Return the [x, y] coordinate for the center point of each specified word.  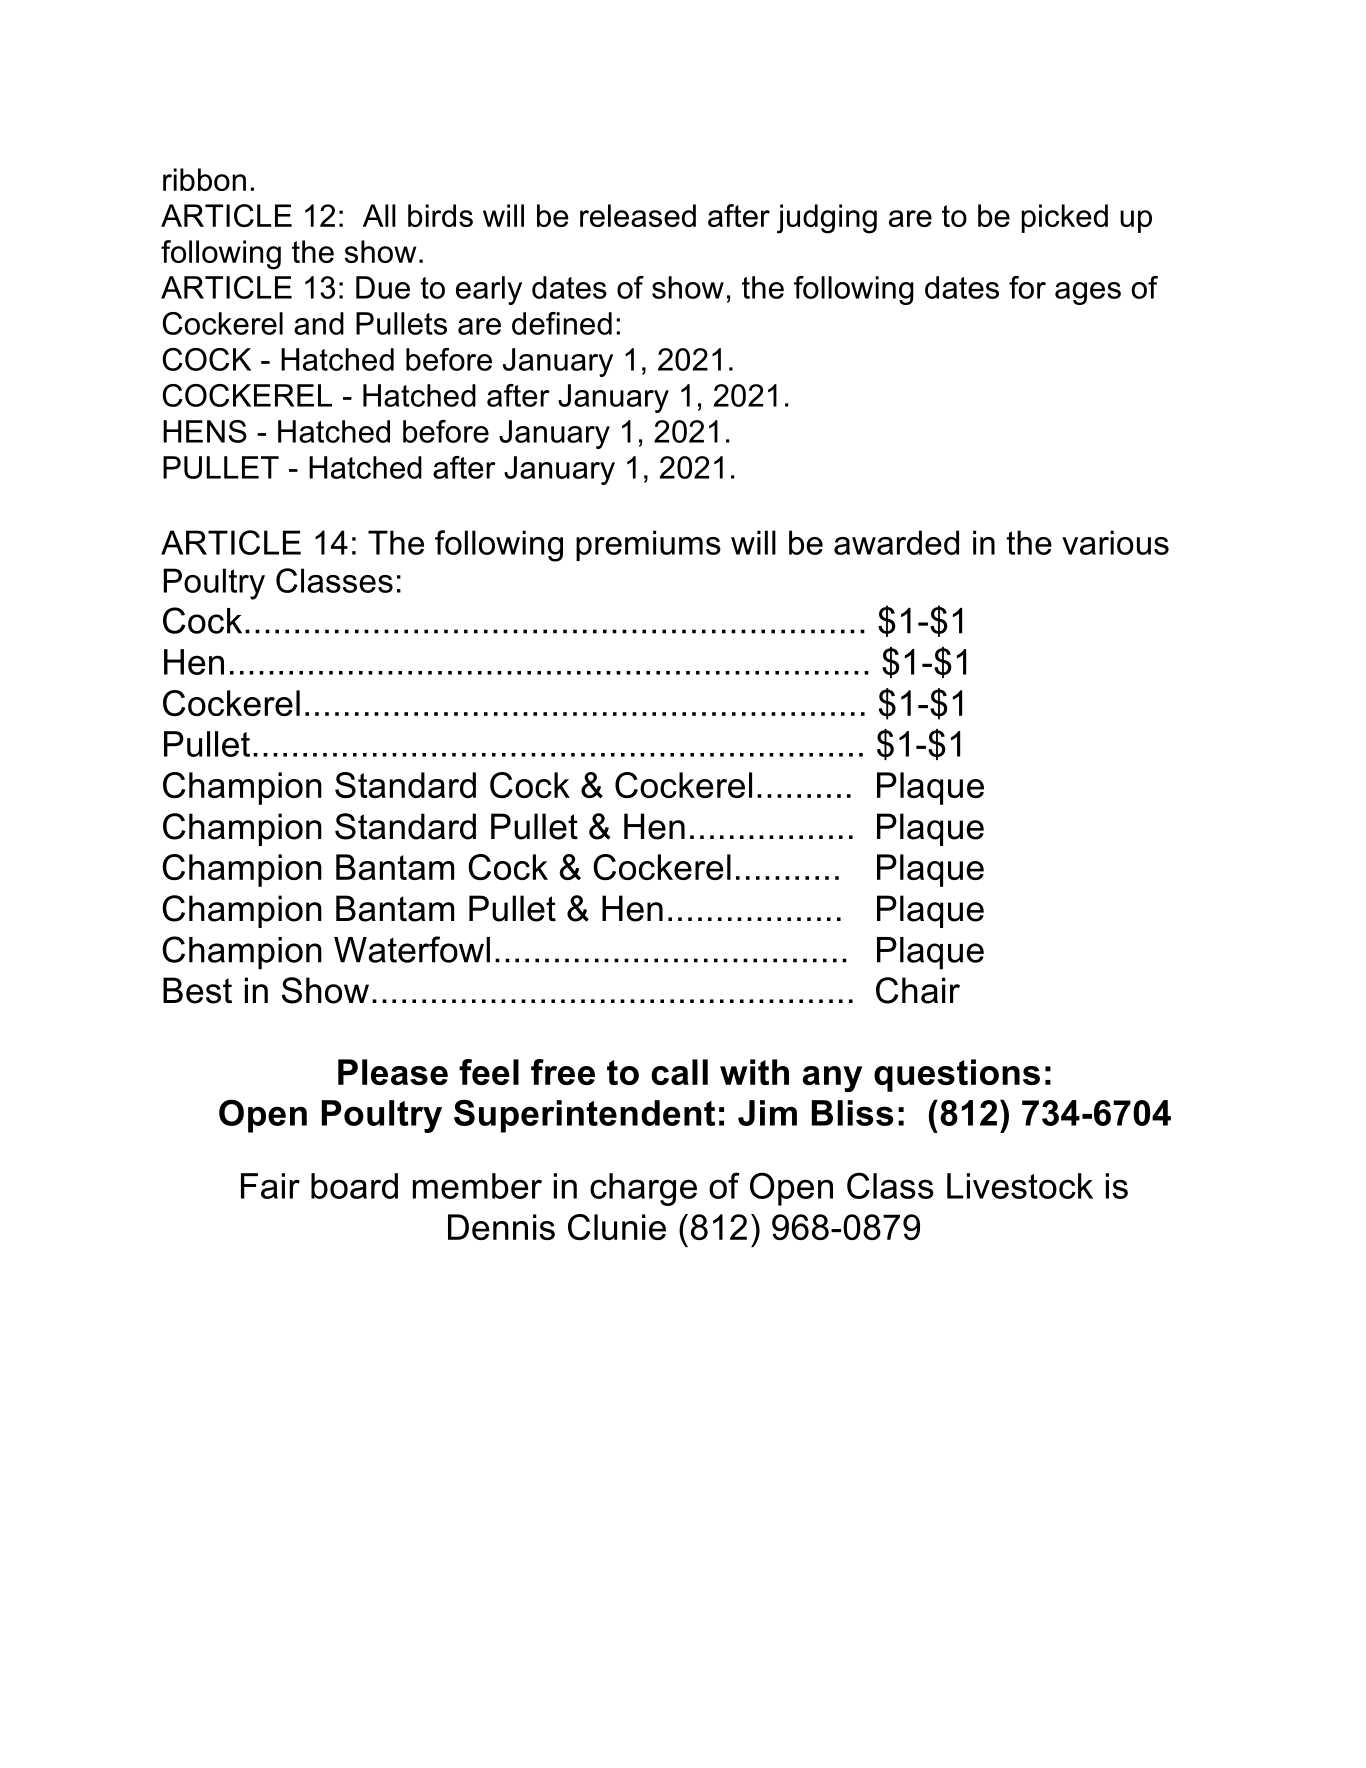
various [1115, 542]
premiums [648, 545]
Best [197, 990]
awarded [896, 542]
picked [1064, 218]
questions [957, 1075]
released [638, 215]
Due [383, 287]
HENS [205, 431]
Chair [918, 990]
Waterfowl [412, 949]
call [679, 1072]
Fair [270, 1186]
